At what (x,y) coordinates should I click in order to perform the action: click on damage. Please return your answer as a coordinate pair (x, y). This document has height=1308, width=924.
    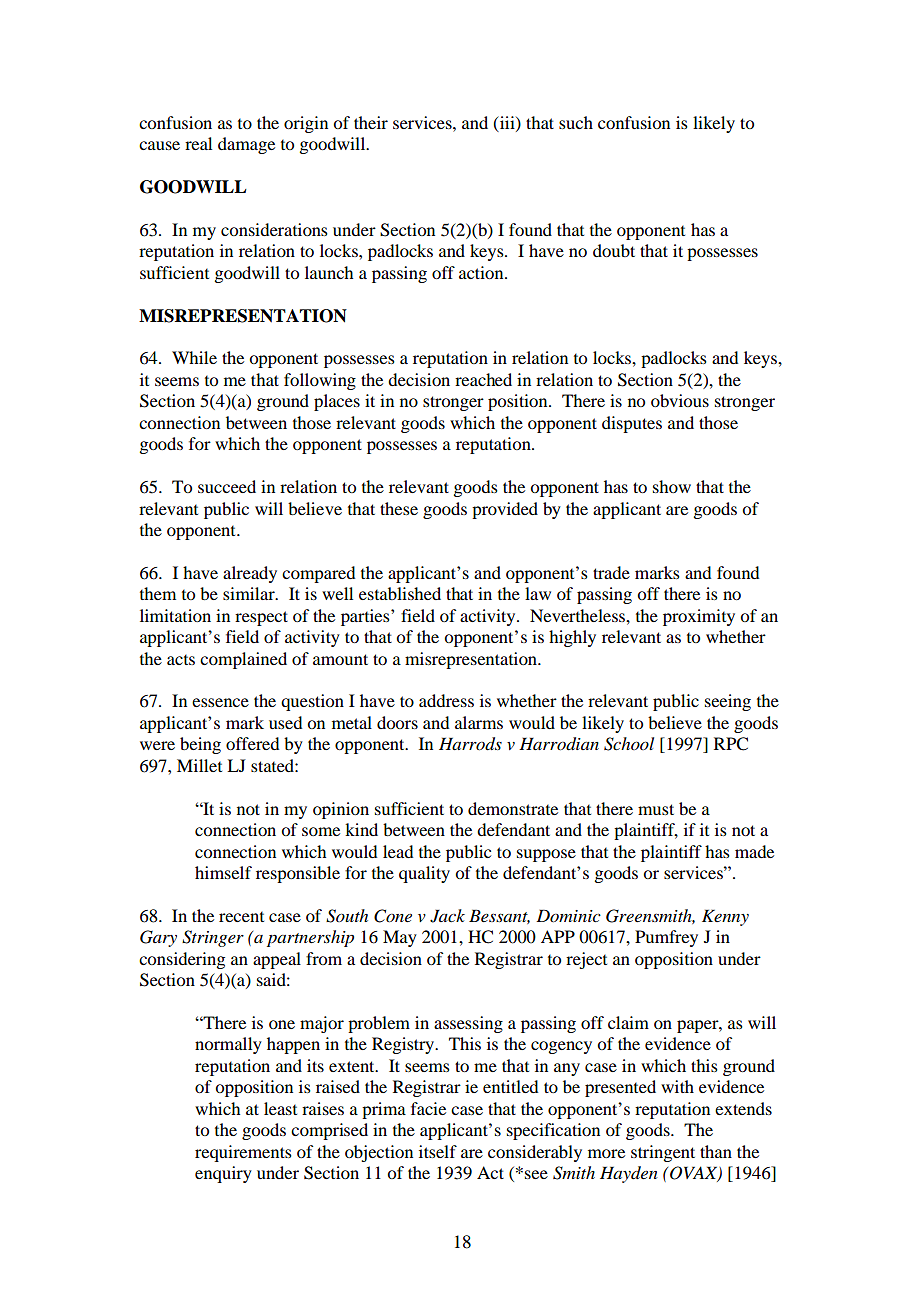
    Looking at the image, I should click on (246, 145).
